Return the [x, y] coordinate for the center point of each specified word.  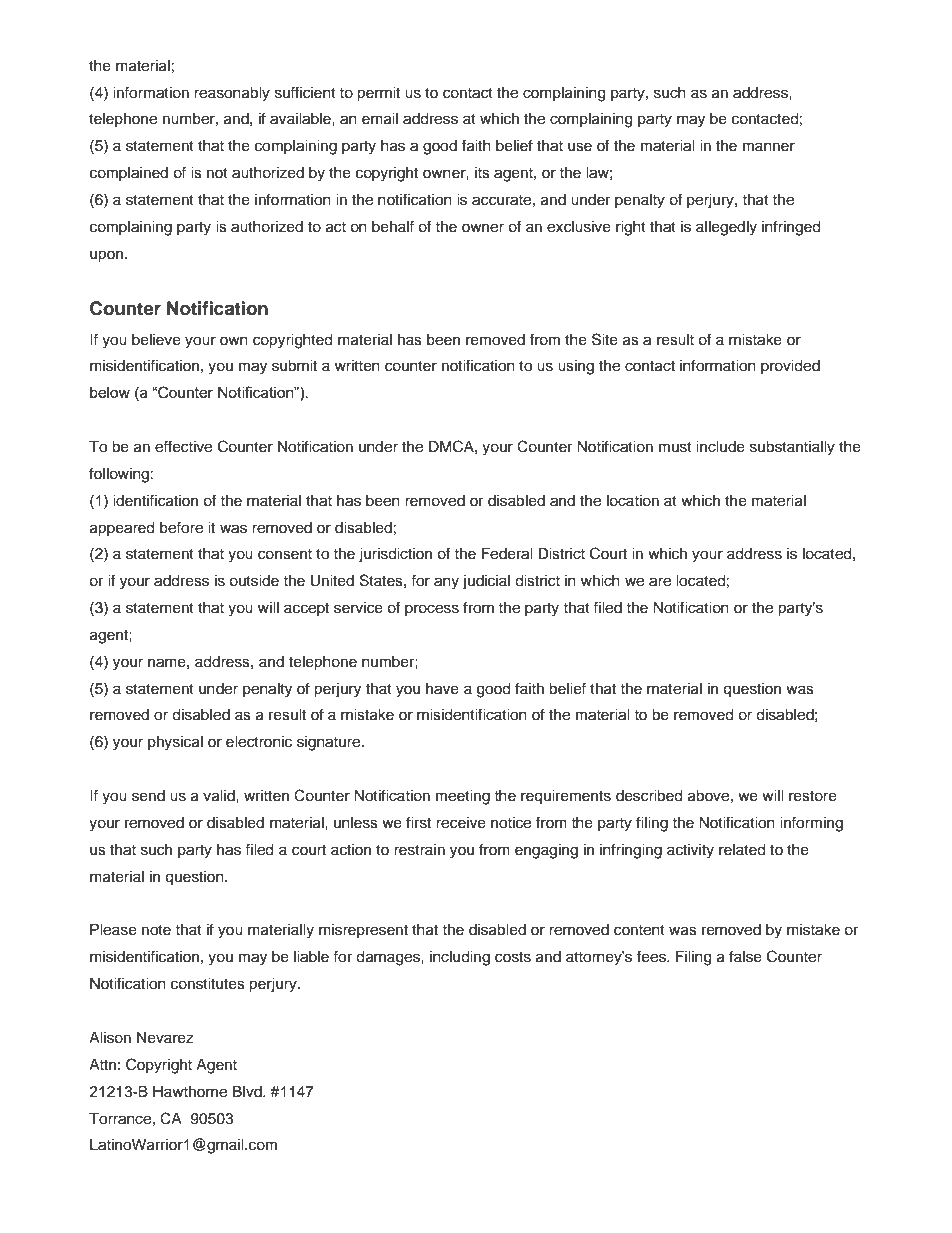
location [633, 501]
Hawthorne [190, 1092]
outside [254, 581]
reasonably [232, 94]
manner [769, 147]
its [482, 173]
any [446, 583]
